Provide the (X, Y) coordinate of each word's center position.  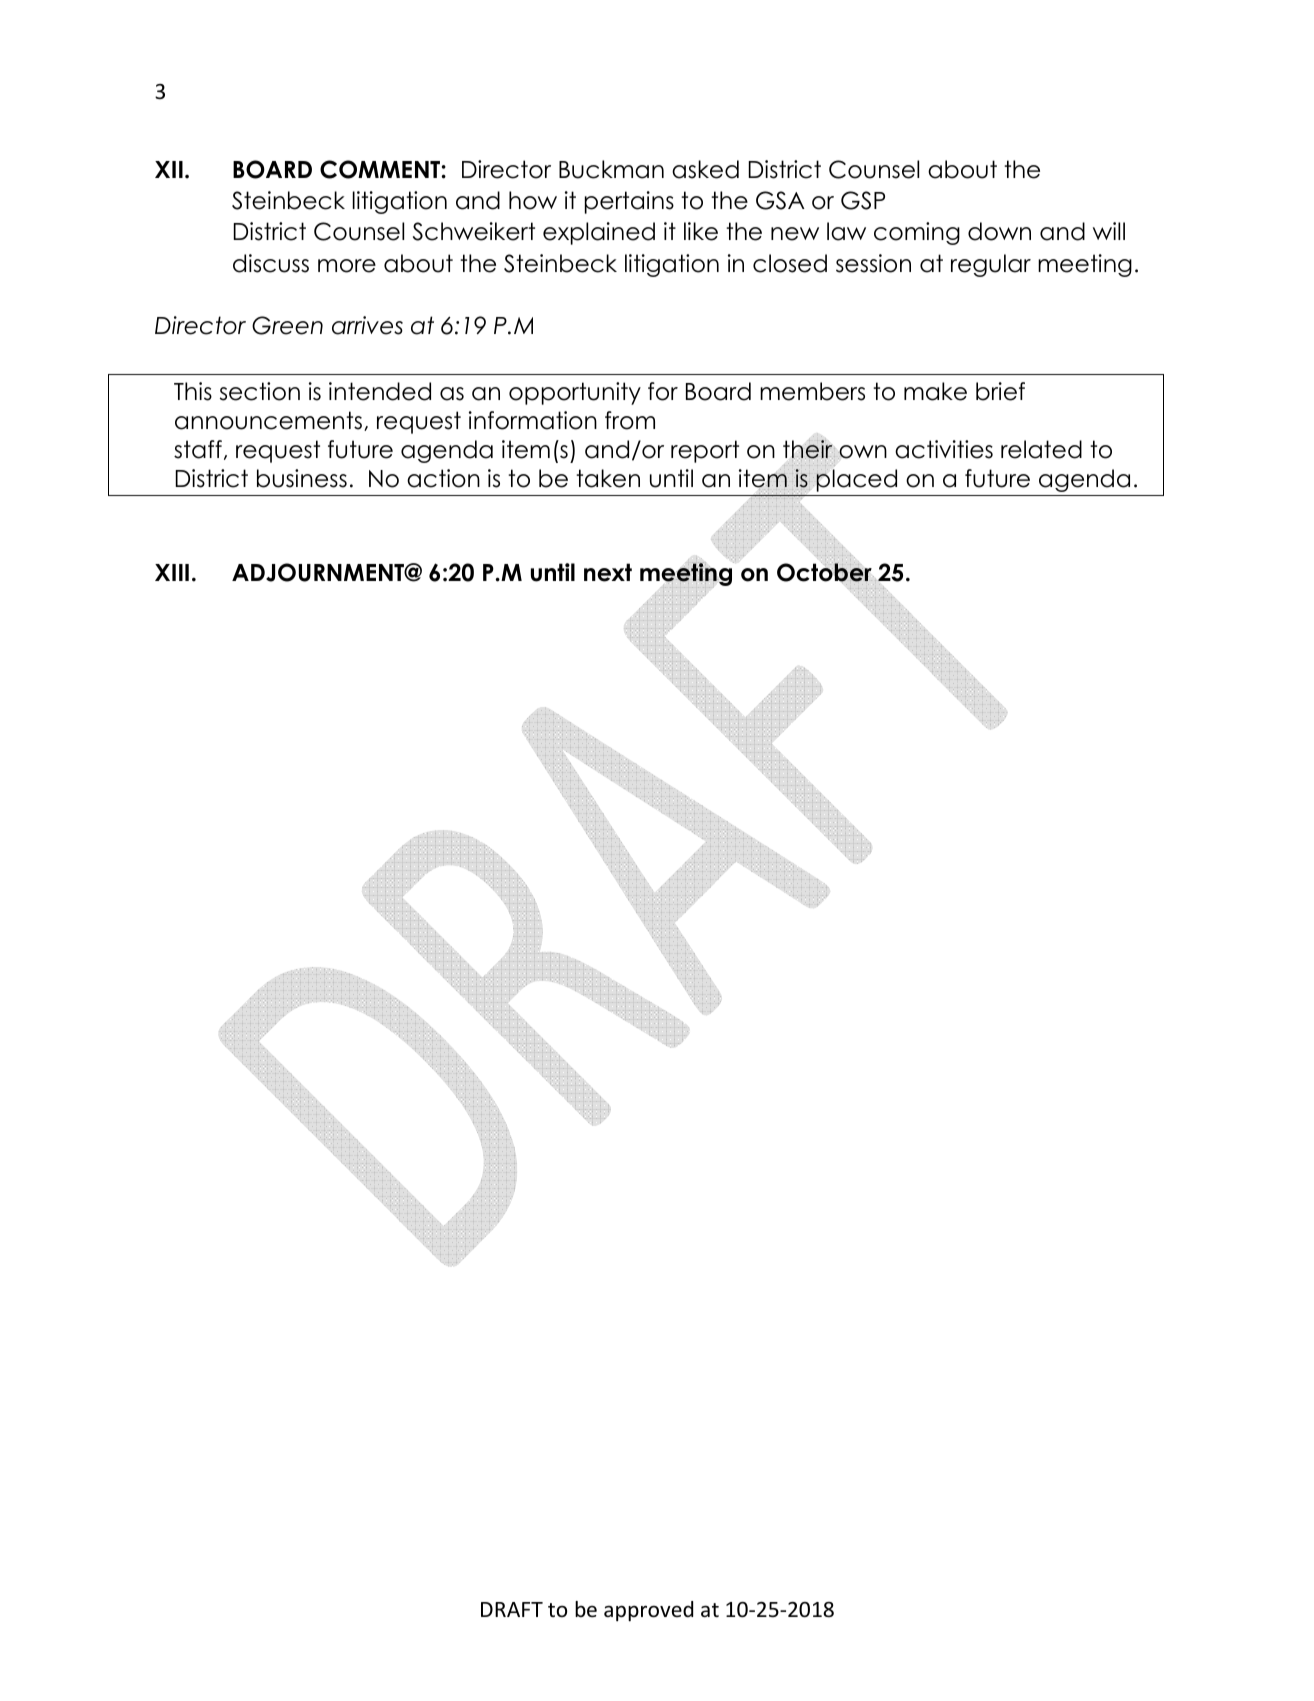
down (999, 231)
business (302, 478)
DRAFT (512, 1609)
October (825, 573)
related (1041, 449)
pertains (629, 202)
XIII (172, 572)
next (608, 572)
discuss (271, 263)
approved (648, 1611)
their (807, 449)
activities (944, 449)
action (443, 478)
